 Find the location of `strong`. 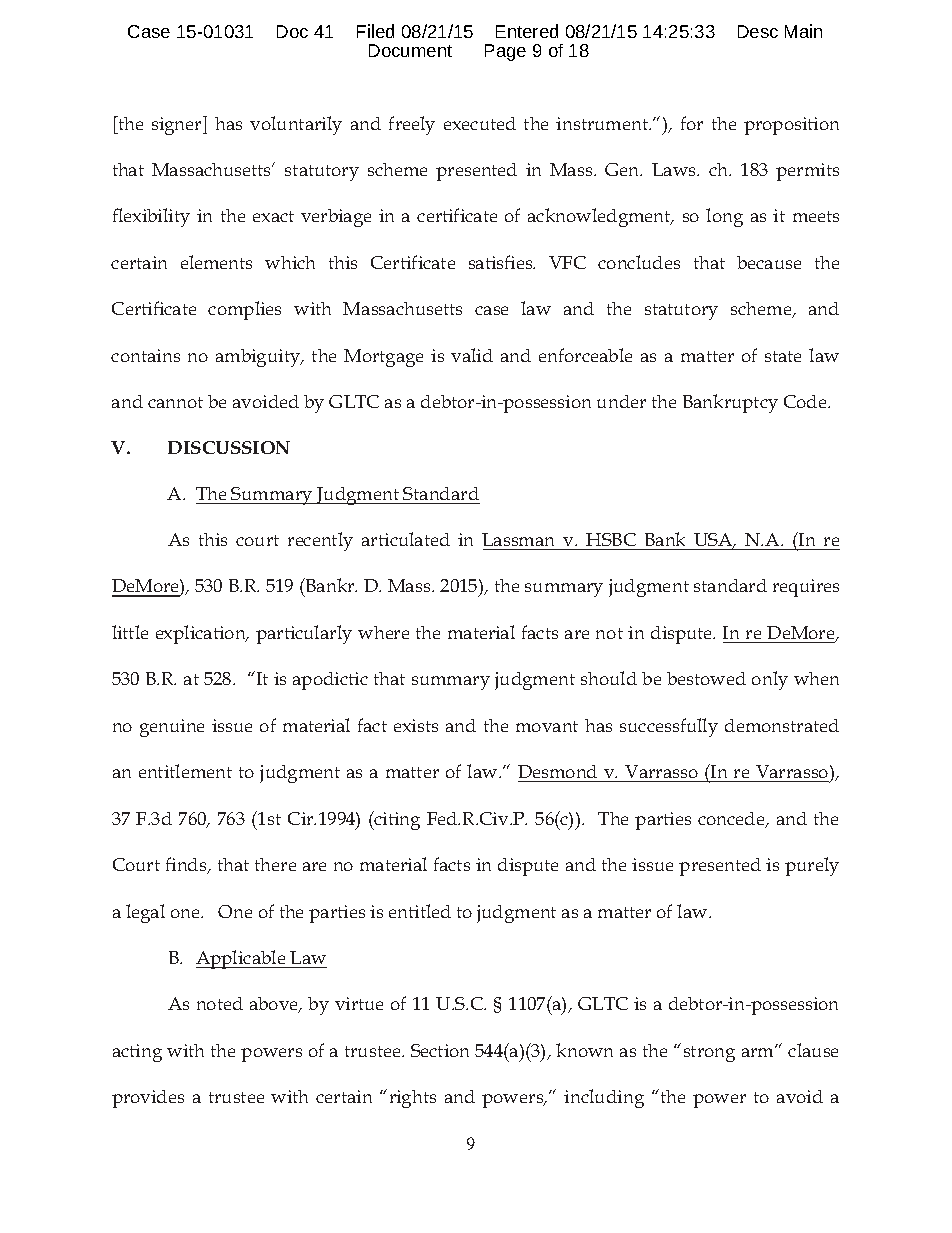

strong is located at coordinates (709, 1054).
